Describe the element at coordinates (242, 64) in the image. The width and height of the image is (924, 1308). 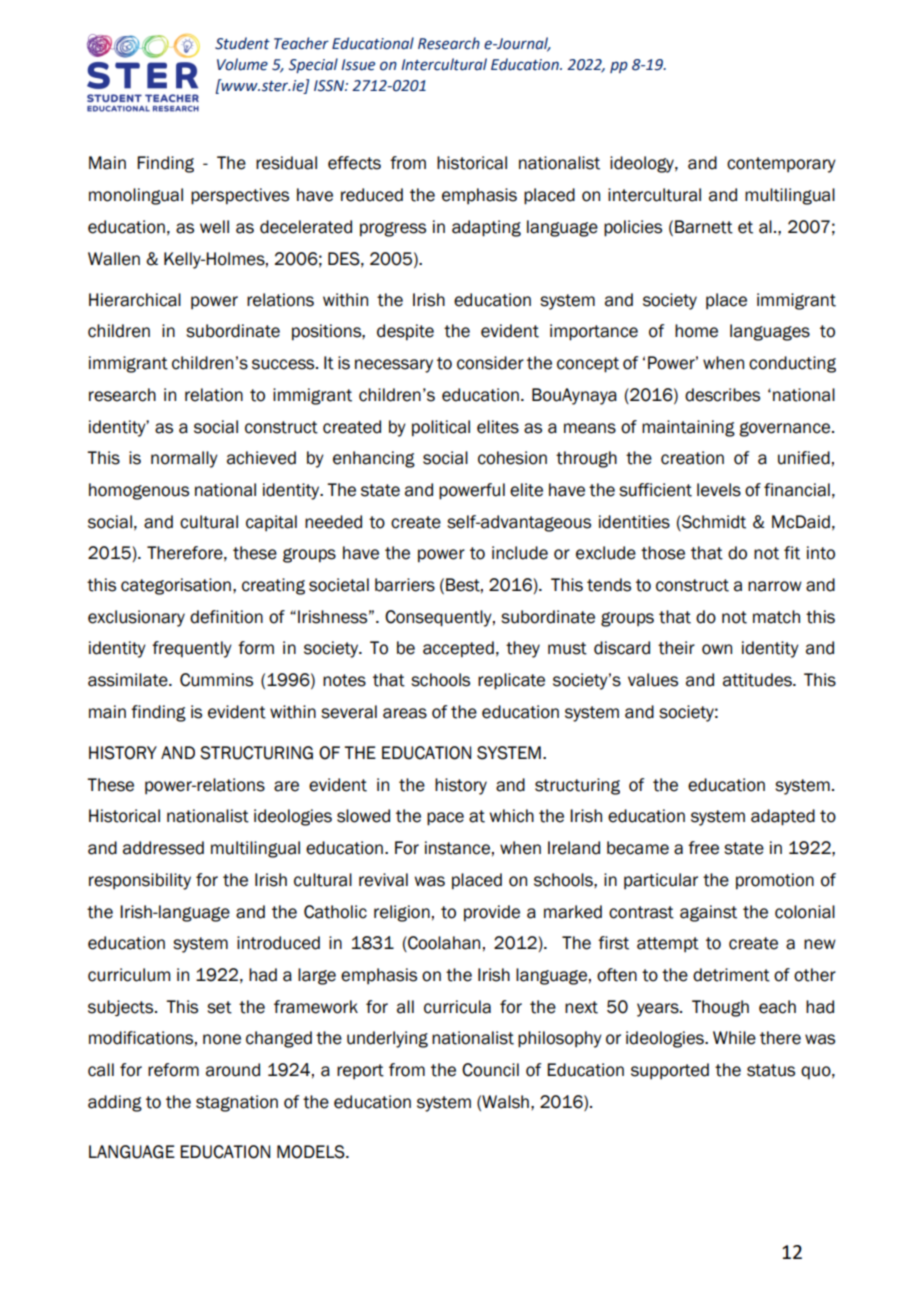
I see `Volume` at that location.
